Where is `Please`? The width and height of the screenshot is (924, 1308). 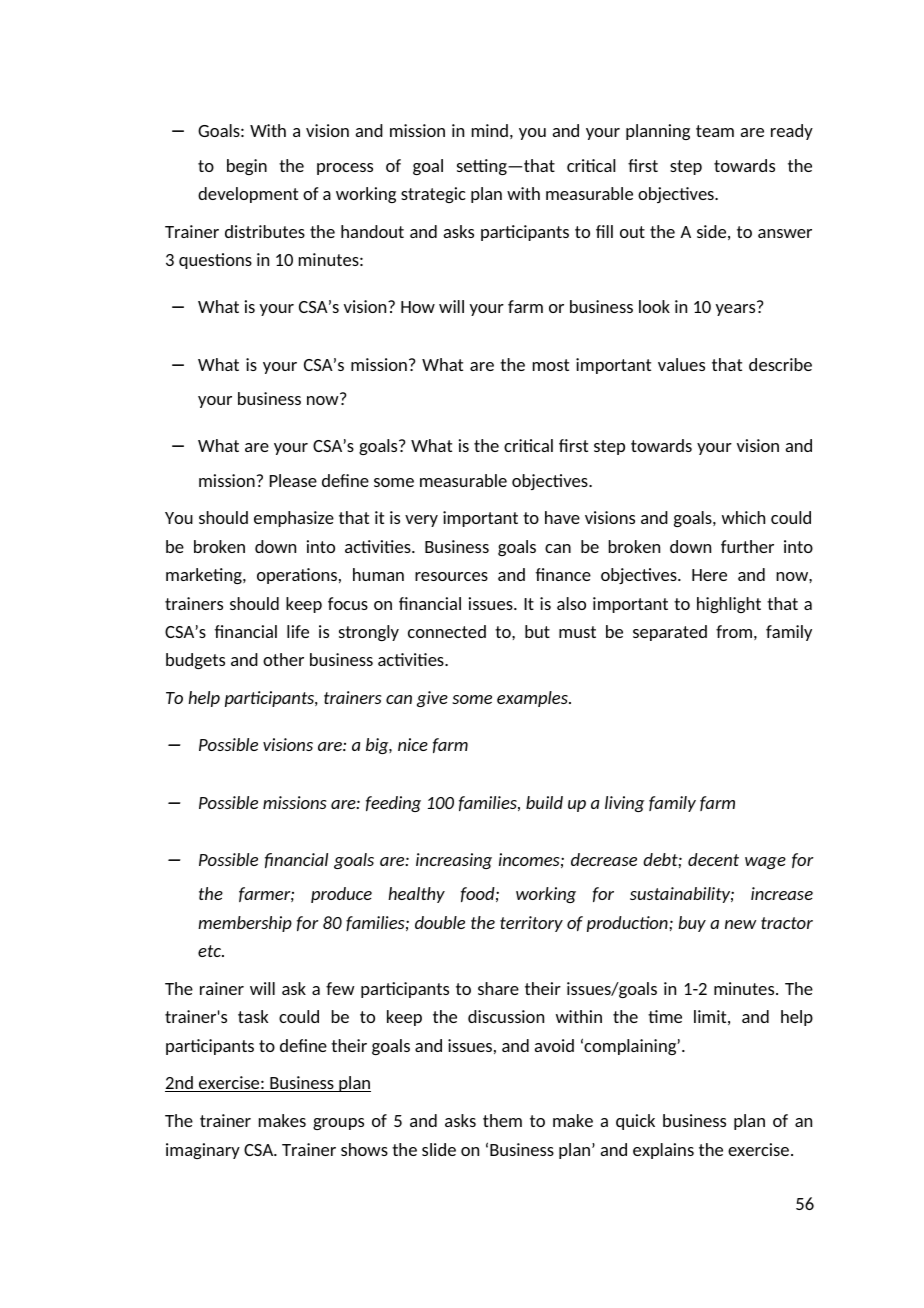 Please is located at coordinates (293, 480).
